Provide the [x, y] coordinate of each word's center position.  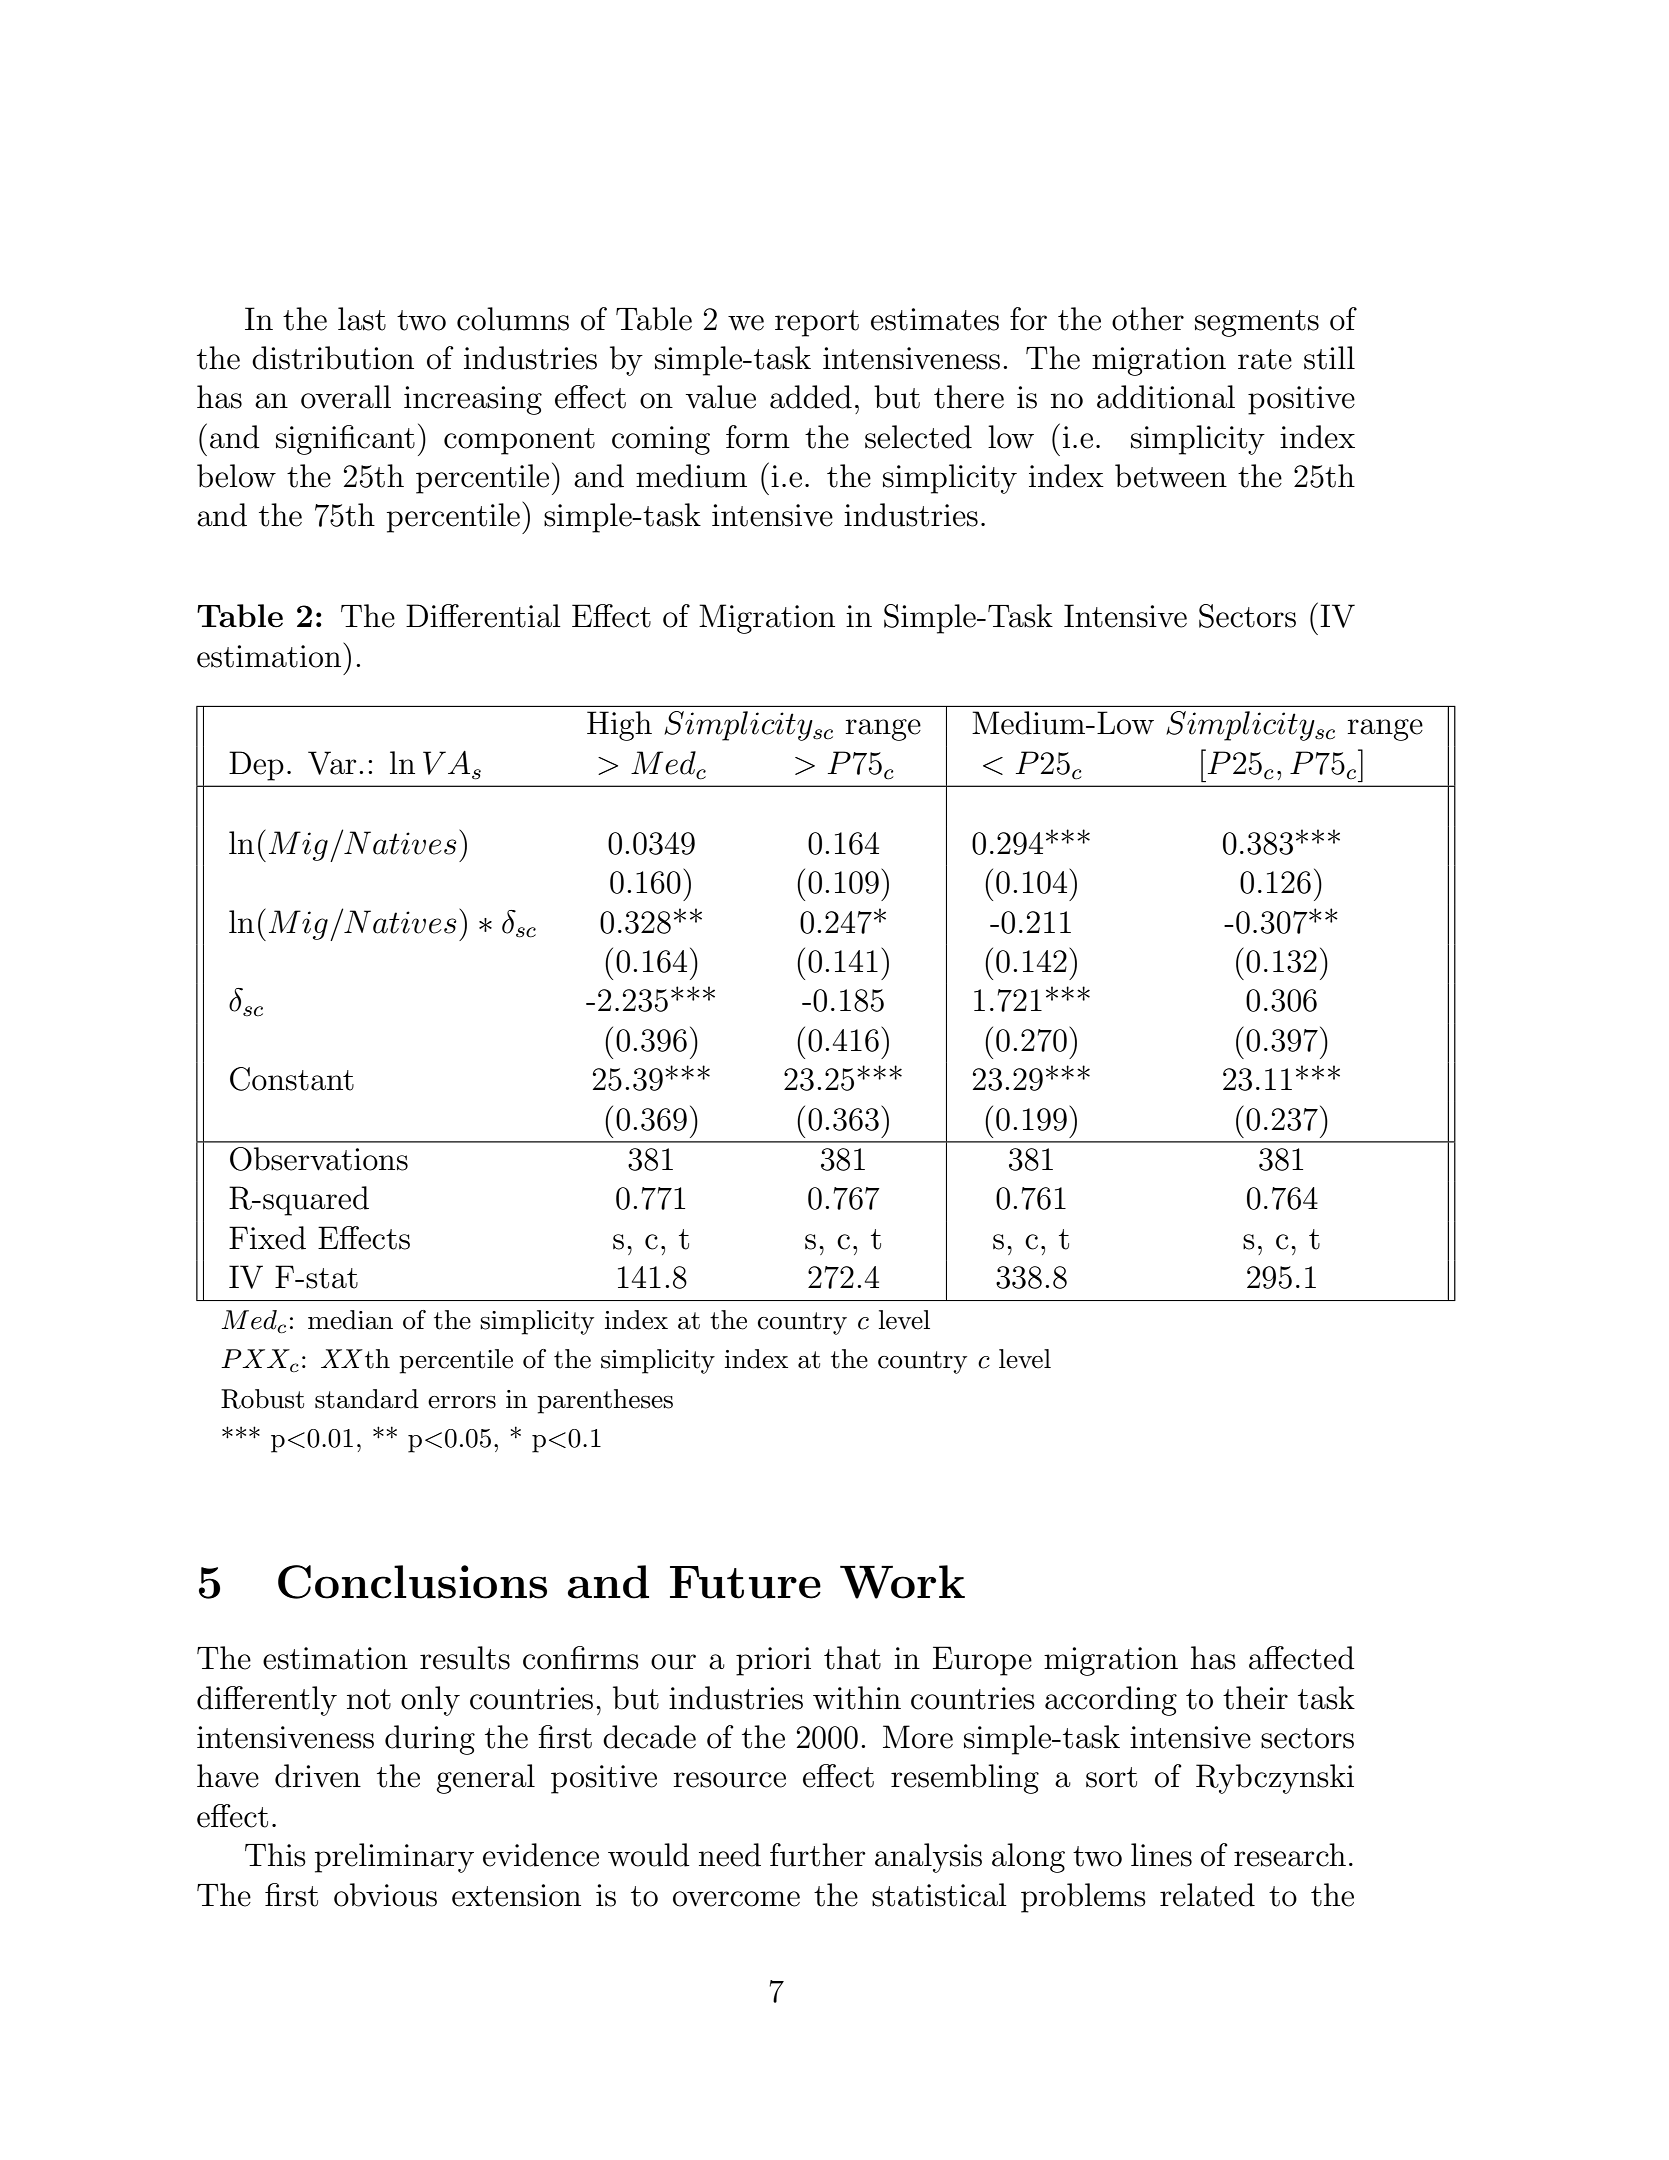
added [811, 397]
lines [1161, 1855]
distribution [333, 358]
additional [1166, 397]
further [818, 1855]
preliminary [394, 1858]
